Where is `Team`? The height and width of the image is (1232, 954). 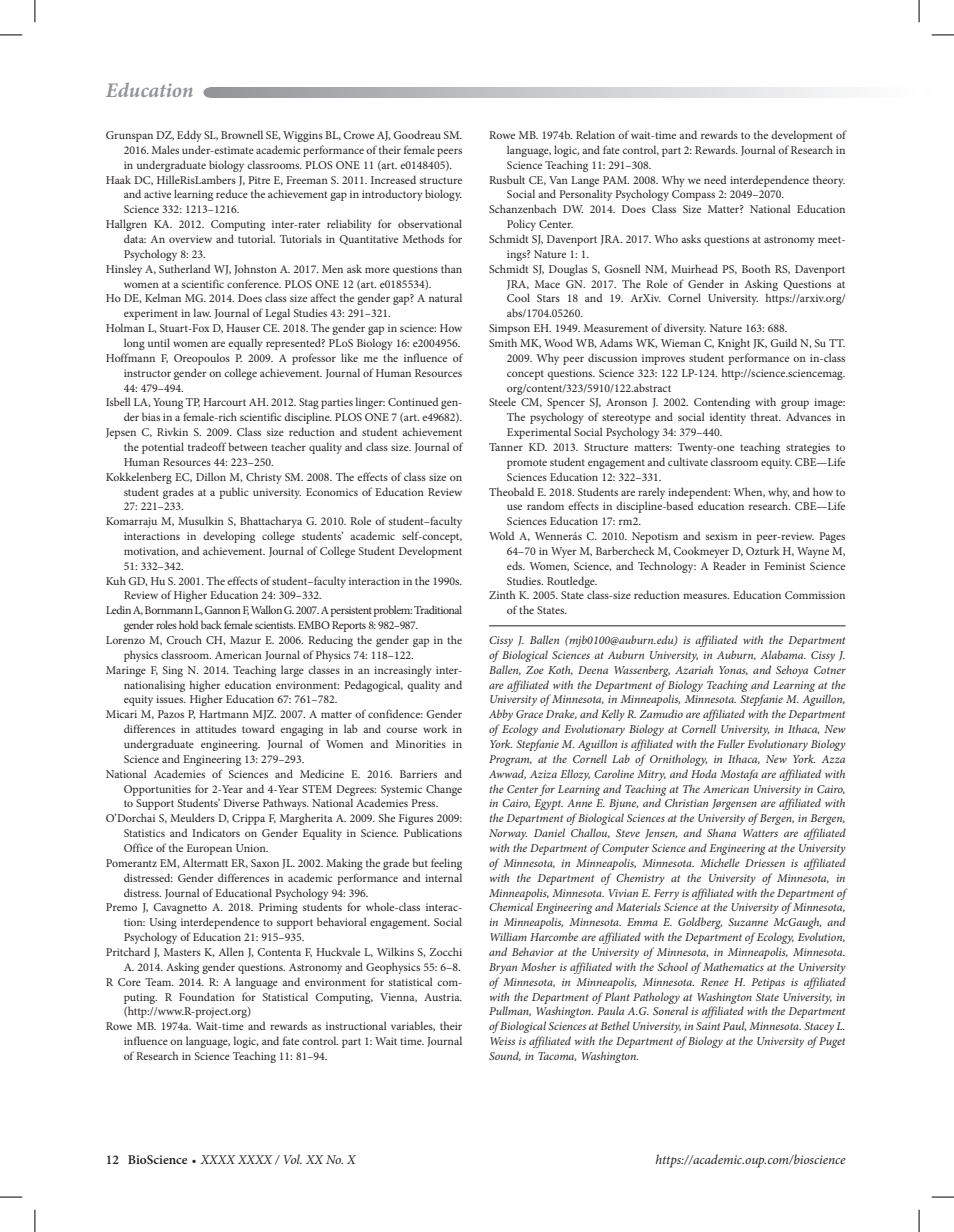 Team is located at coordinates (159, 982).
